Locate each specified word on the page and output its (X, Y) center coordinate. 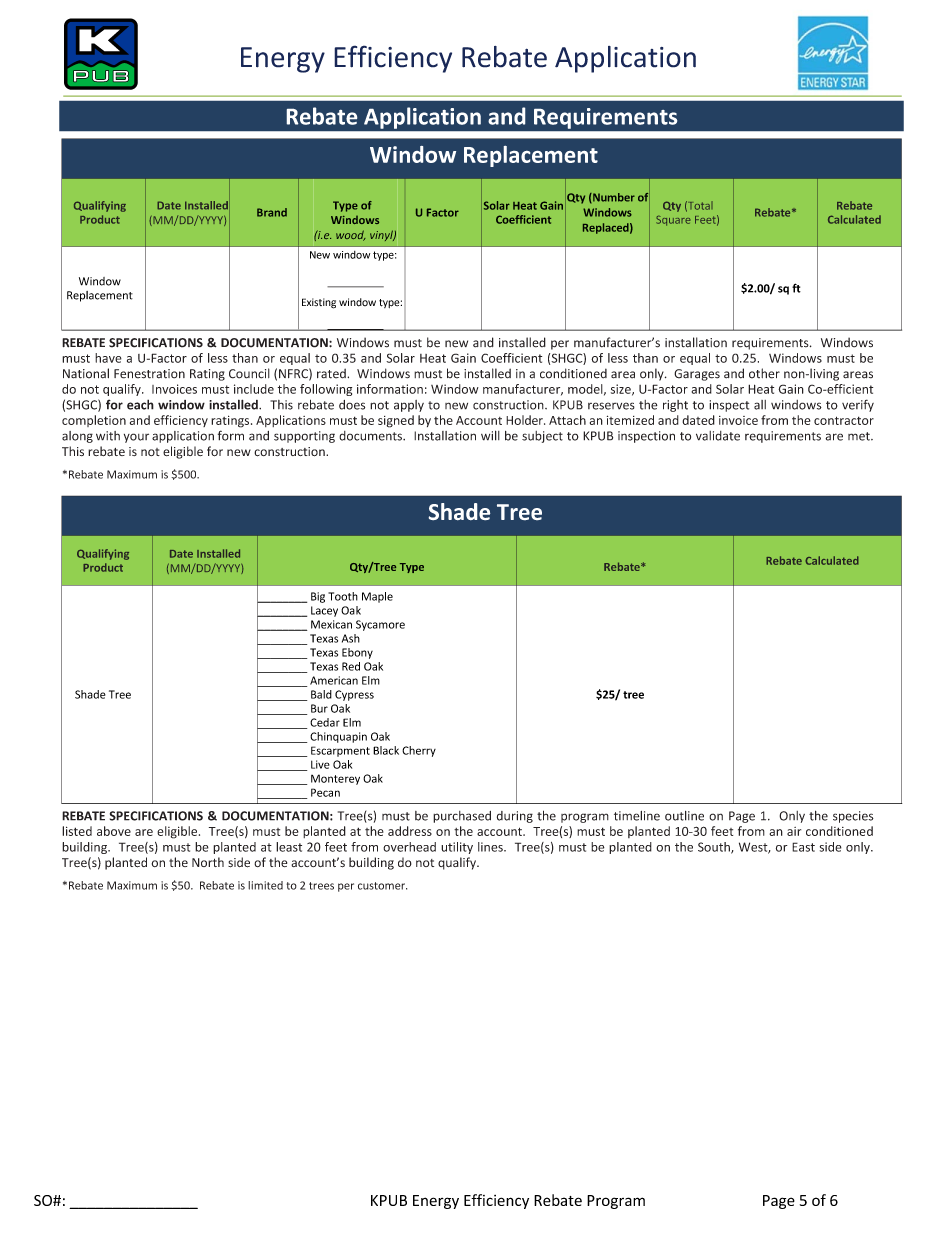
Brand (272, 212)
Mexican (331, 624)
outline (684, 816)
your (136, 438)
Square (673, 220)
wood (351, 235)
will (490, 435)
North (208, 862)
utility (457, 848)
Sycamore (380, 625)
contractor (844, 420)
